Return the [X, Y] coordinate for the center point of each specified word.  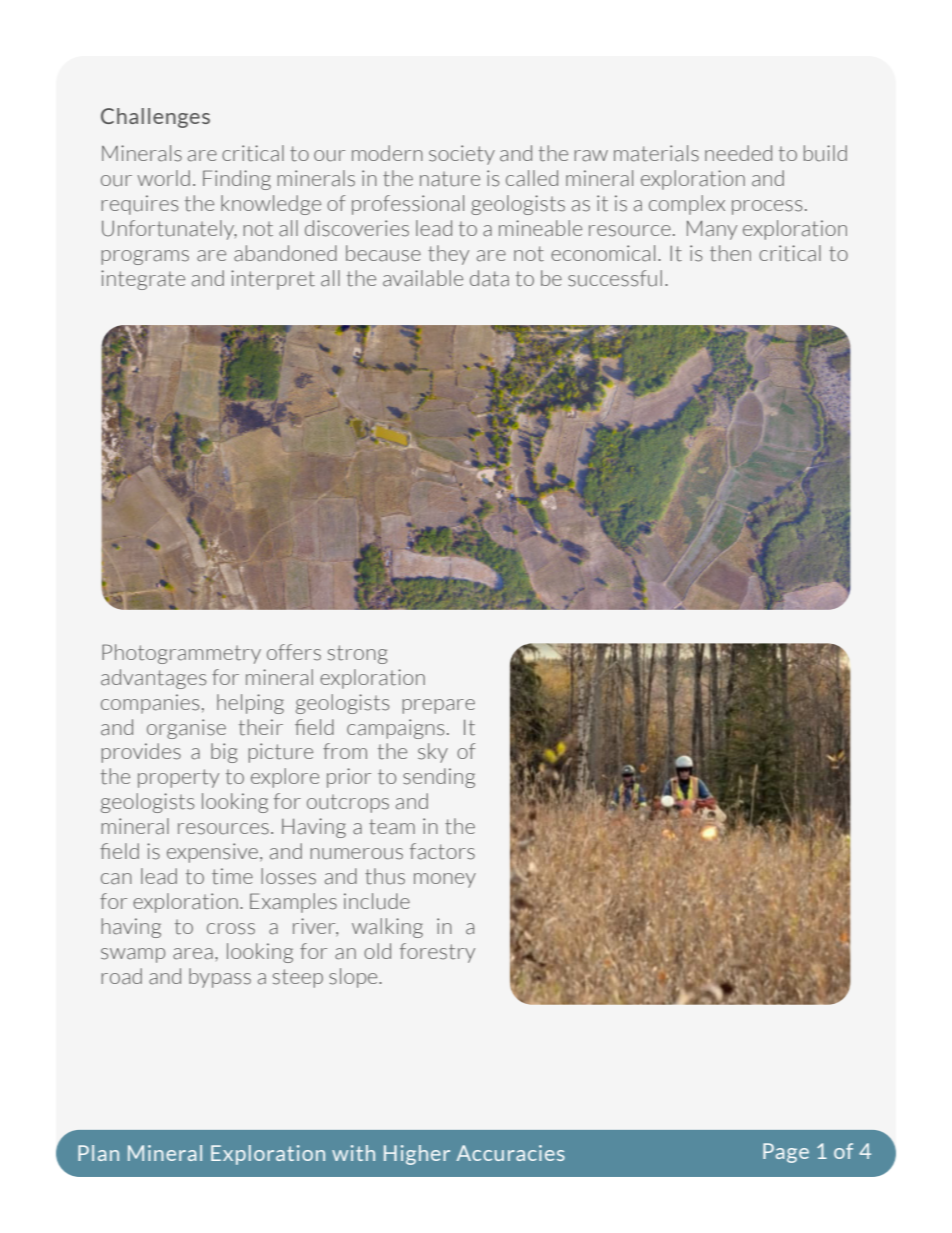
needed [738, 153]
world [163, 178]
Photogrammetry [181, 654]
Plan [98, 1153]
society [462, 155]
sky [433, 753]
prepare [438, 706]
